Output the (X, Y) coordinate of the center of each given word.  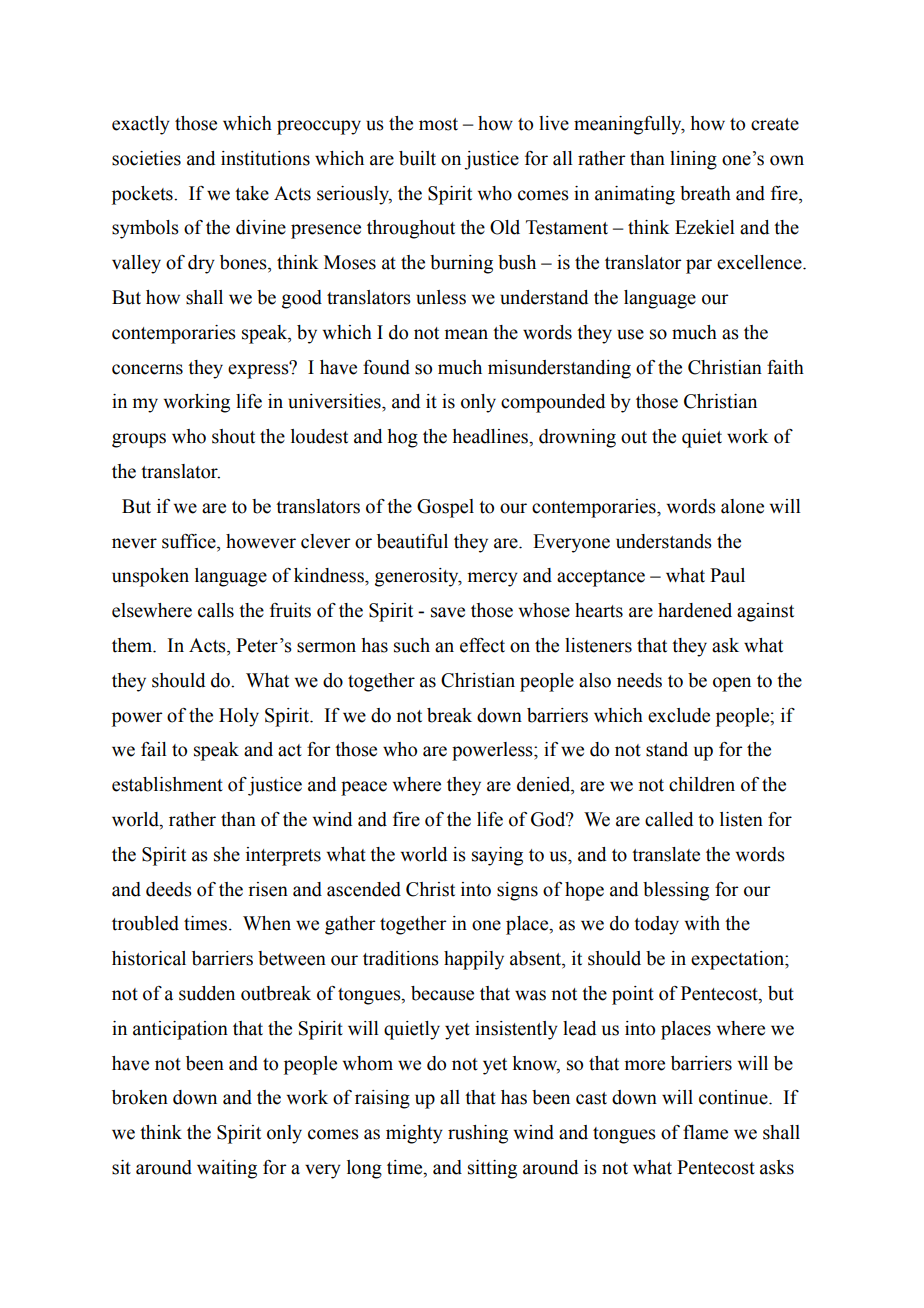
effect (482, 645)
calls (216, 610)
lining (693, 160)
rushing (478, 1134)
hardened (695, 610)
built (417, 158)
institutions (265, 158)
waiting (227, 1169)
